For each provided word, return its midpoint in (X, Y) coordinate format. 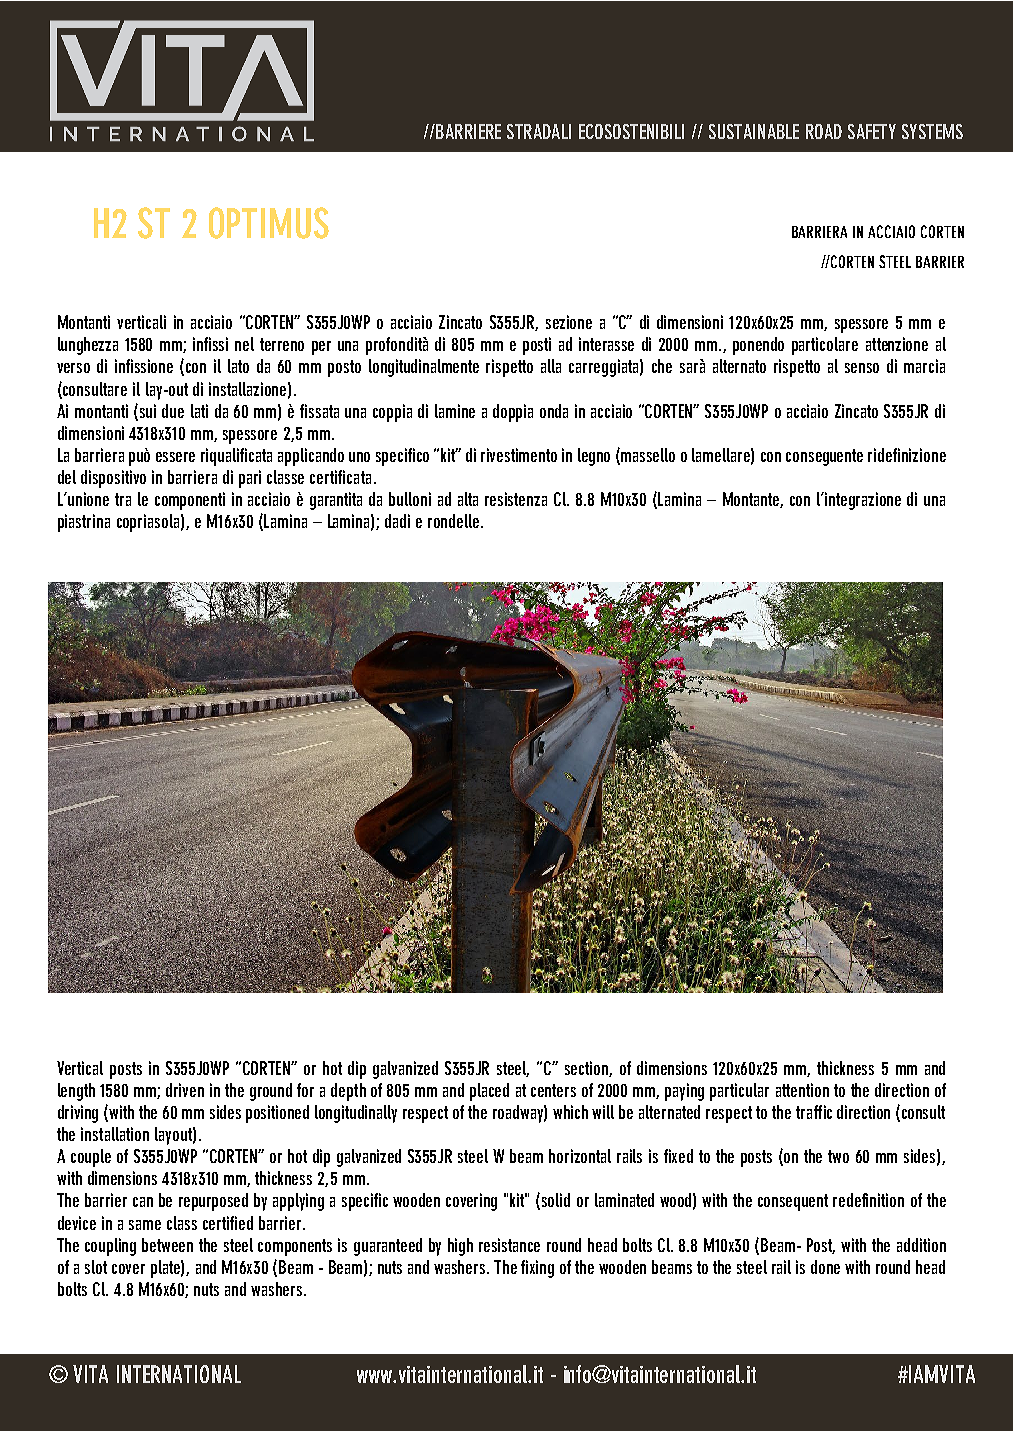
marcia (924, 366)
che (662, 366)
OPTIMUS (269, 223)
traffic (814, 1112)
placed (489, 1092)
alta (468, 499)
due (173, 411)
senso (862, 368)
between (167, 1245)
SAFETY (872, 131)
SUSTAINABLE (754, 131)
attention (802, 1090)
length (76, 1092)
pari (250, 479)
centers (553, 1090)
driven (185, 1090)
